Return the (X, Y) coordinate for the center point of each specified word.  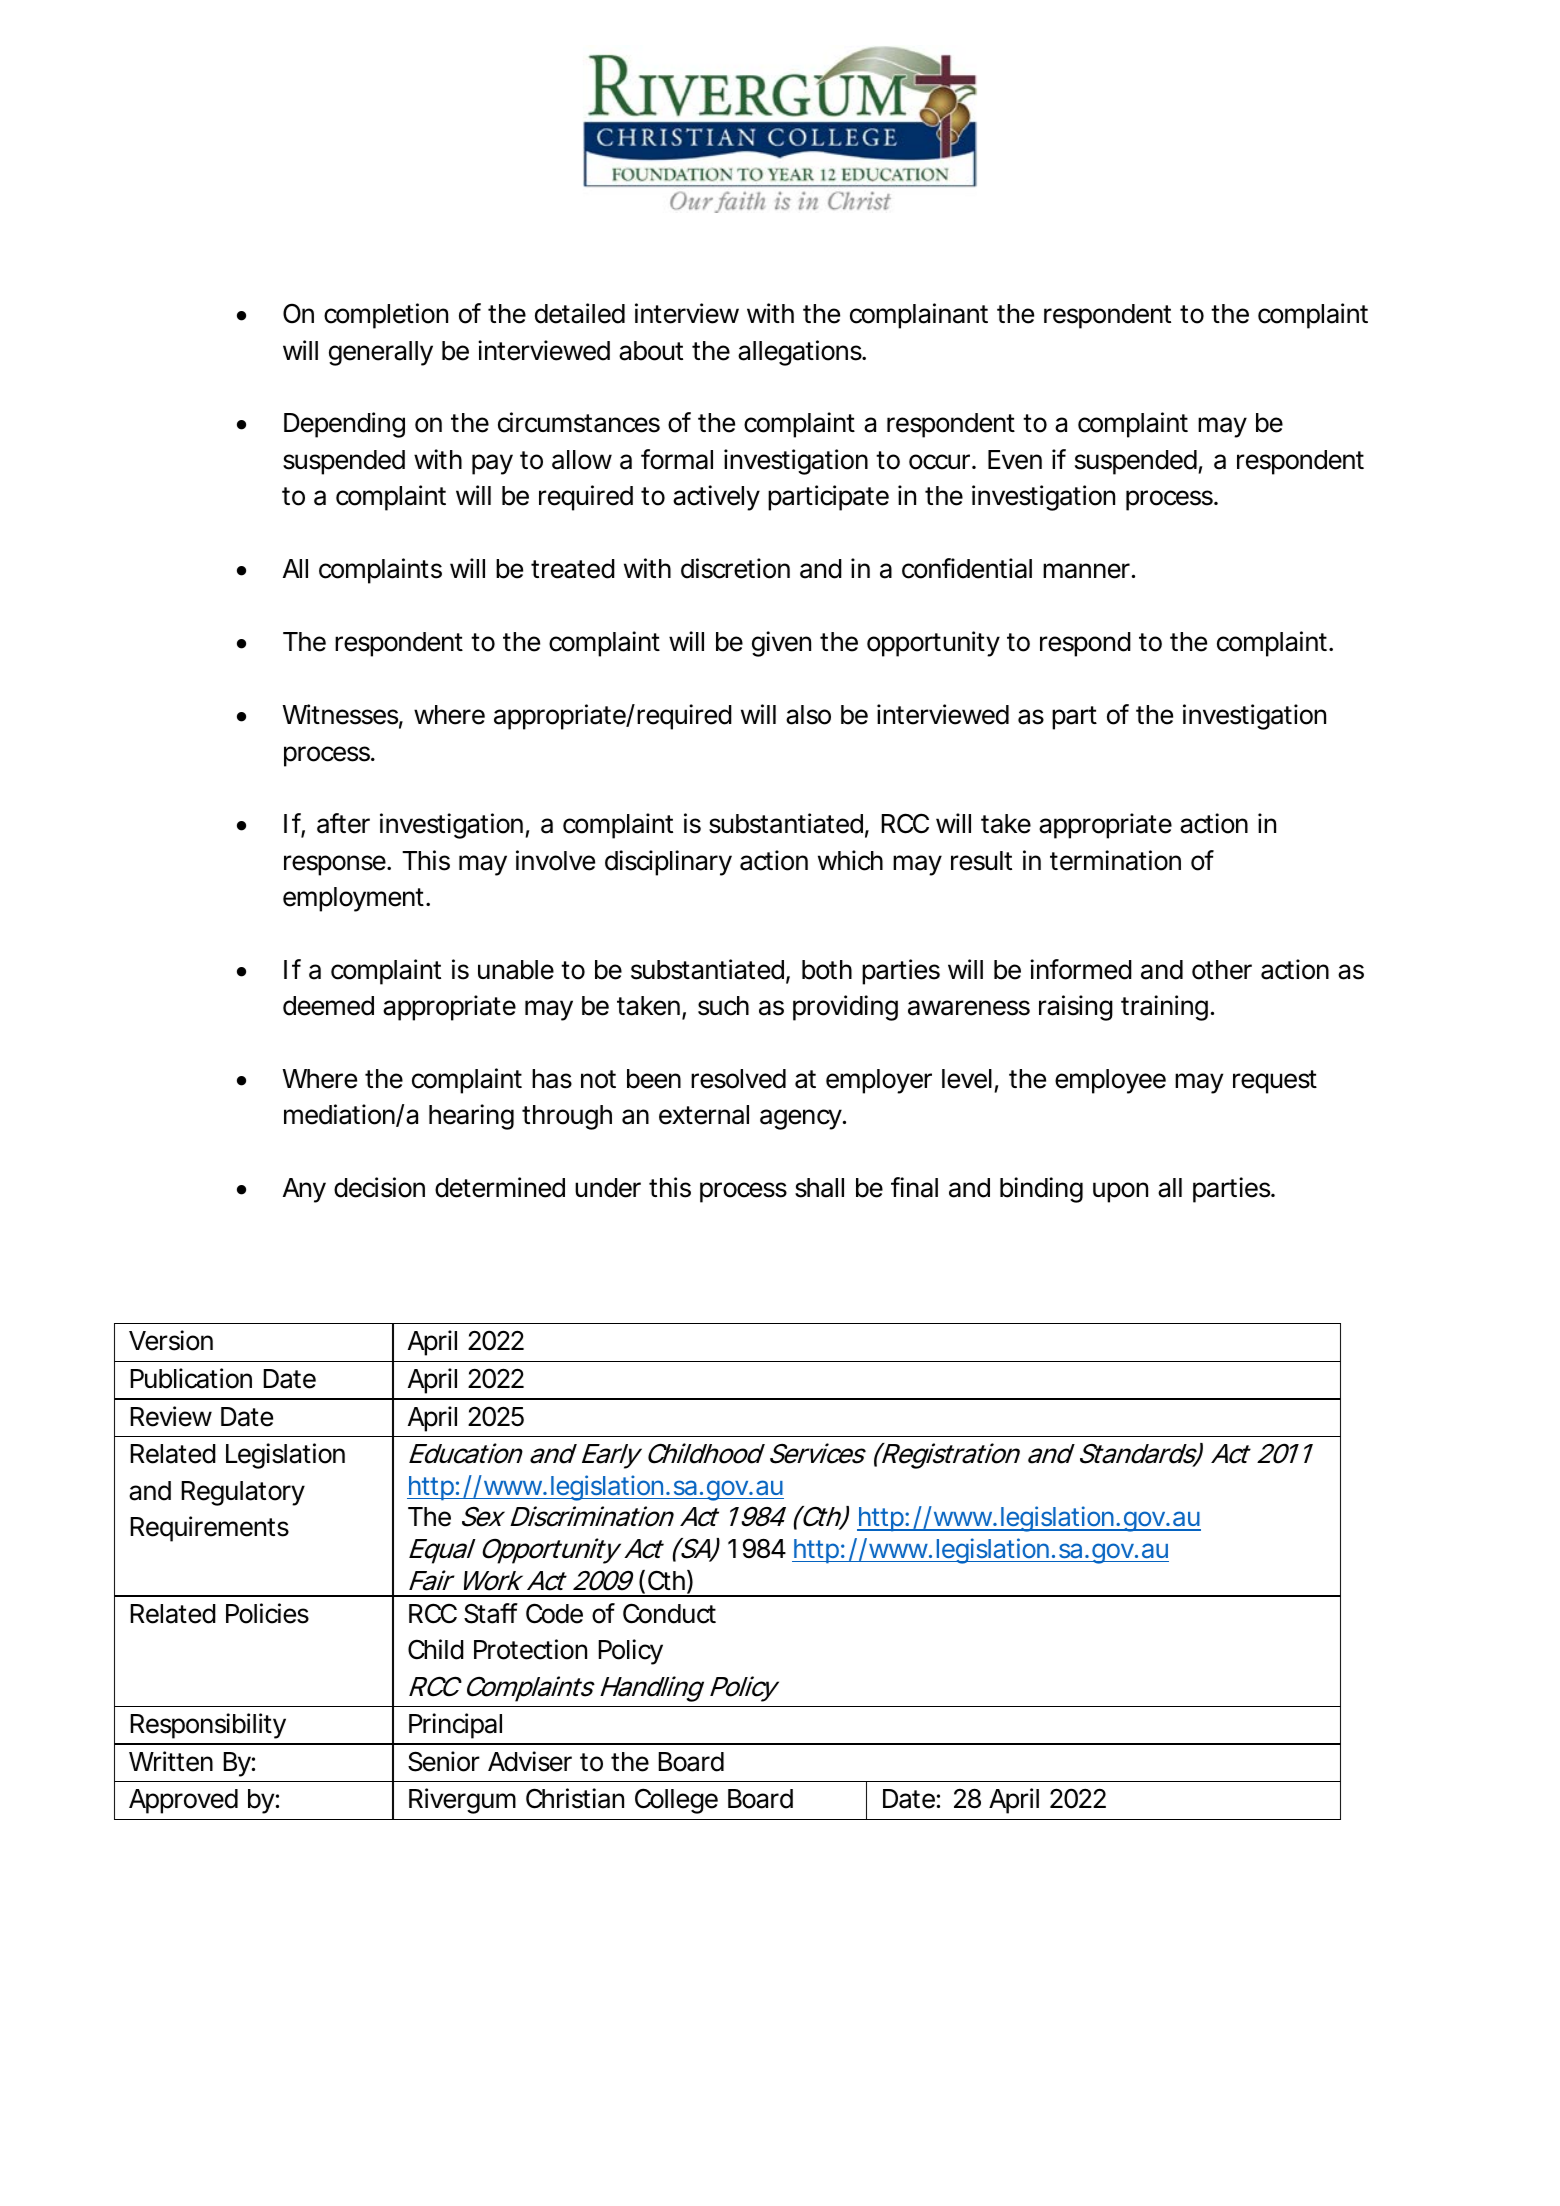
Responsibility (208, 1726)
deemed (328, 1006)
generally (381, 353)
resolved (738, 1079)
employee (1110, 1081)
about (651, 351)
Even (1015, 460)
